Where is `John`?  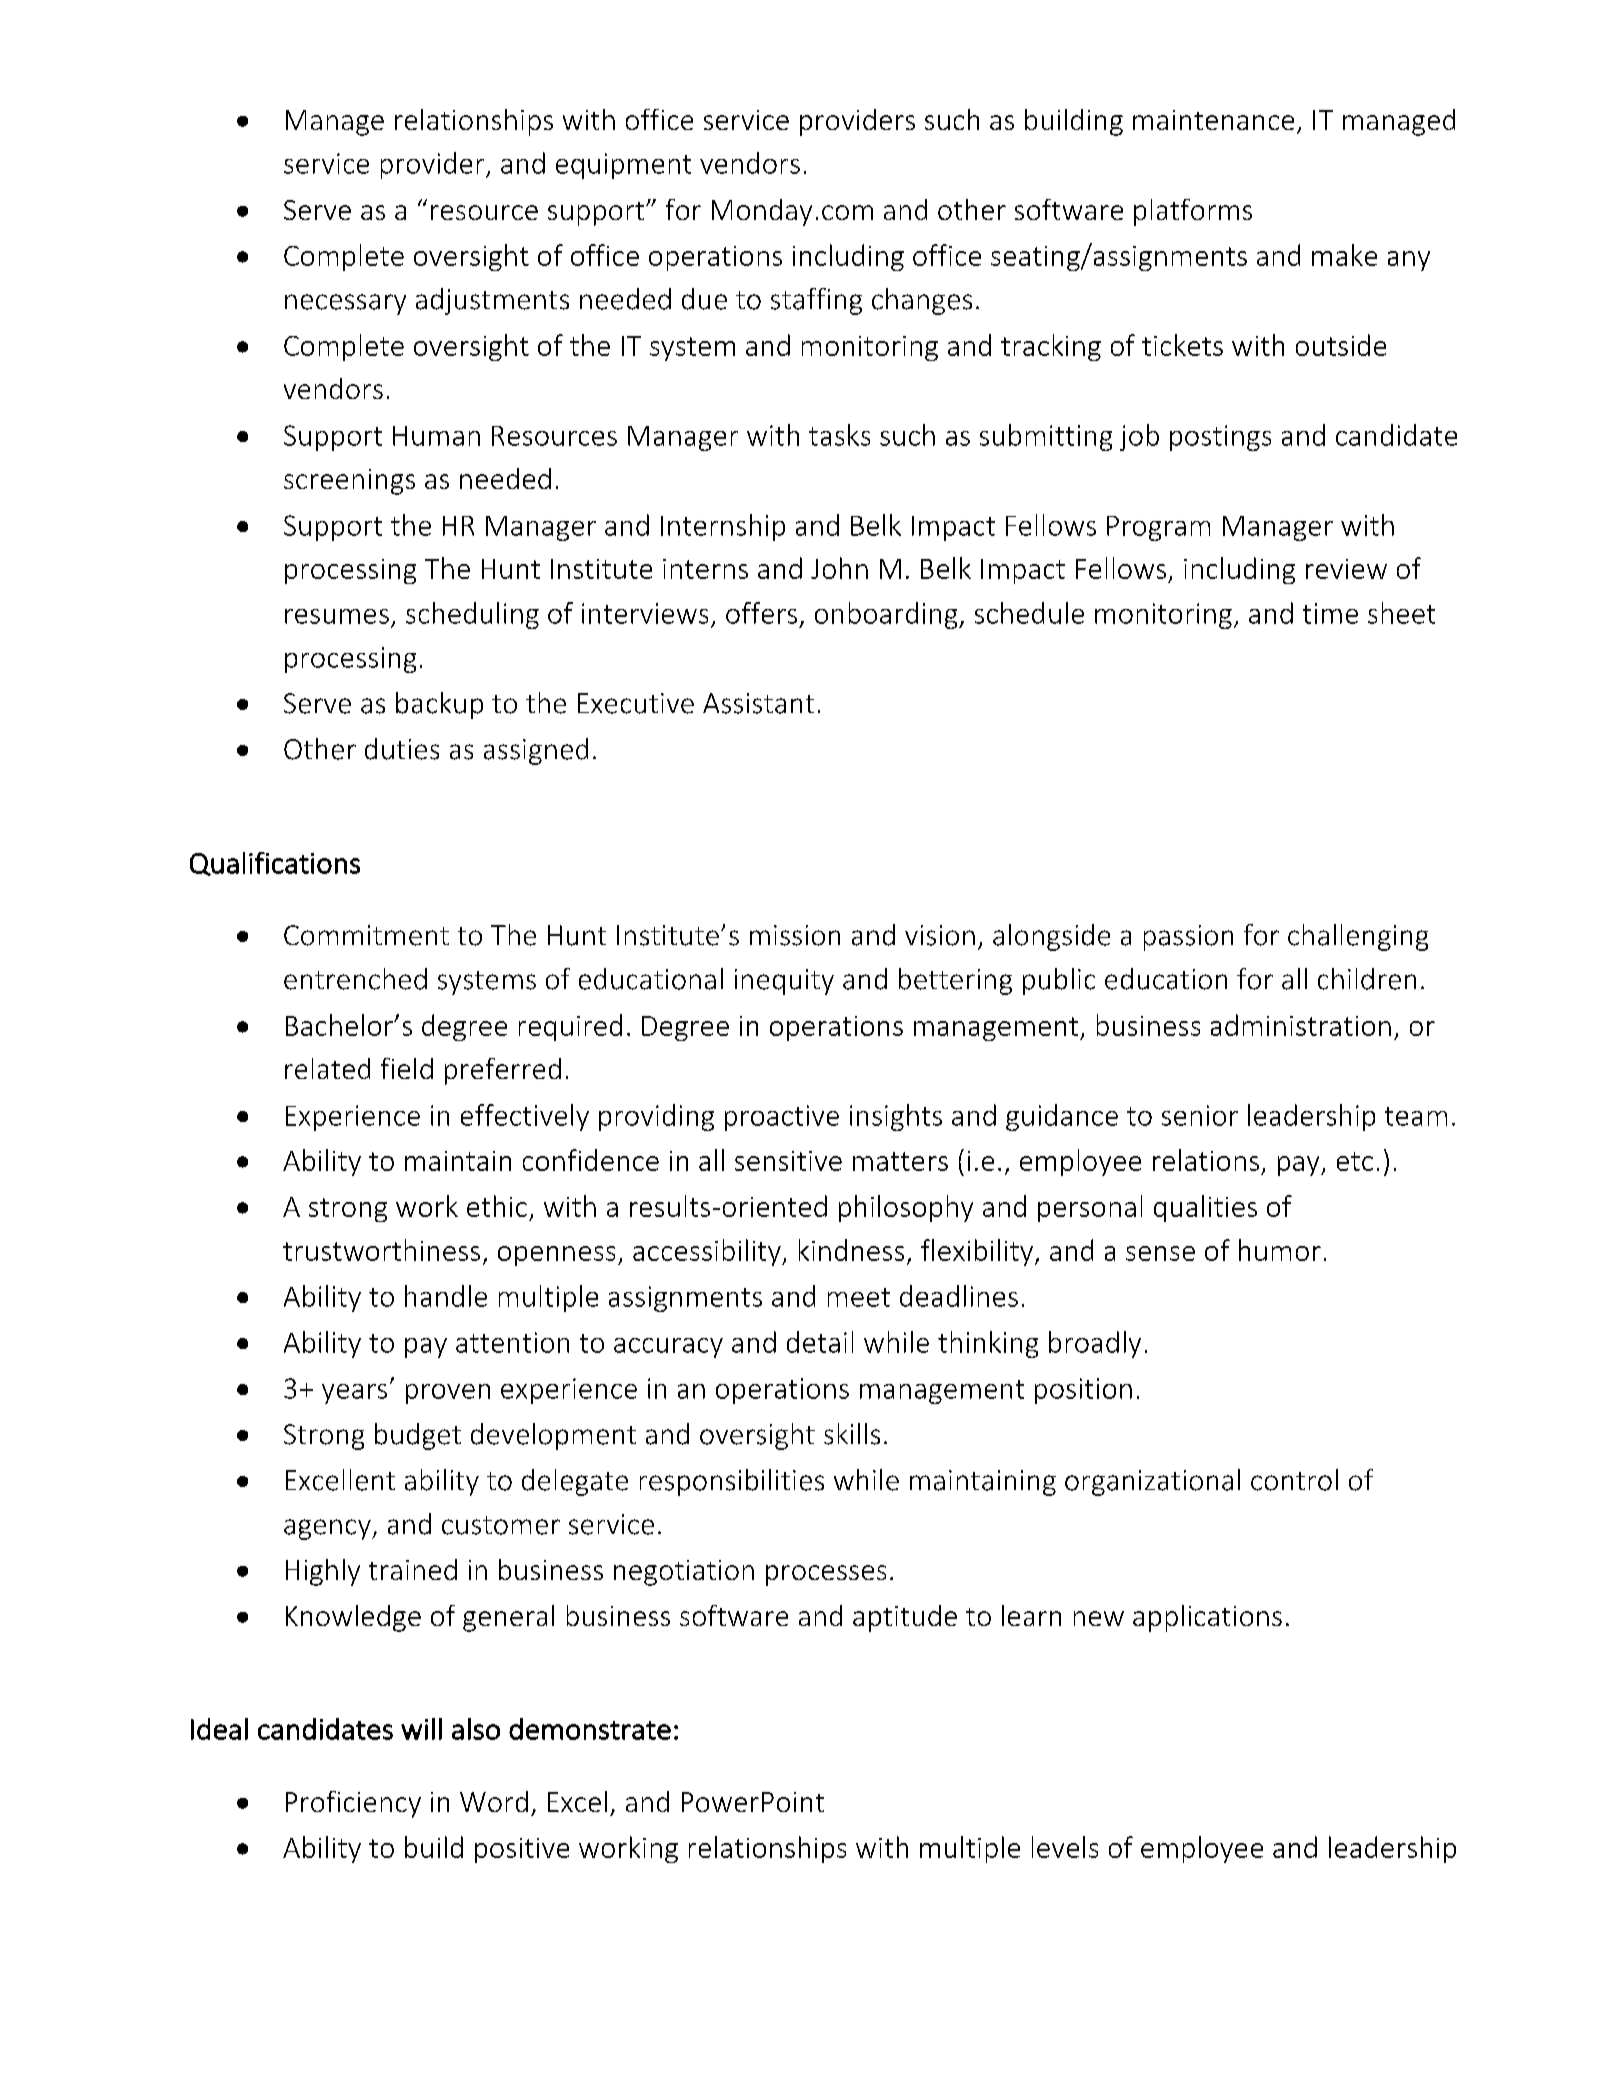
John is located at coordinates (839, 568).
